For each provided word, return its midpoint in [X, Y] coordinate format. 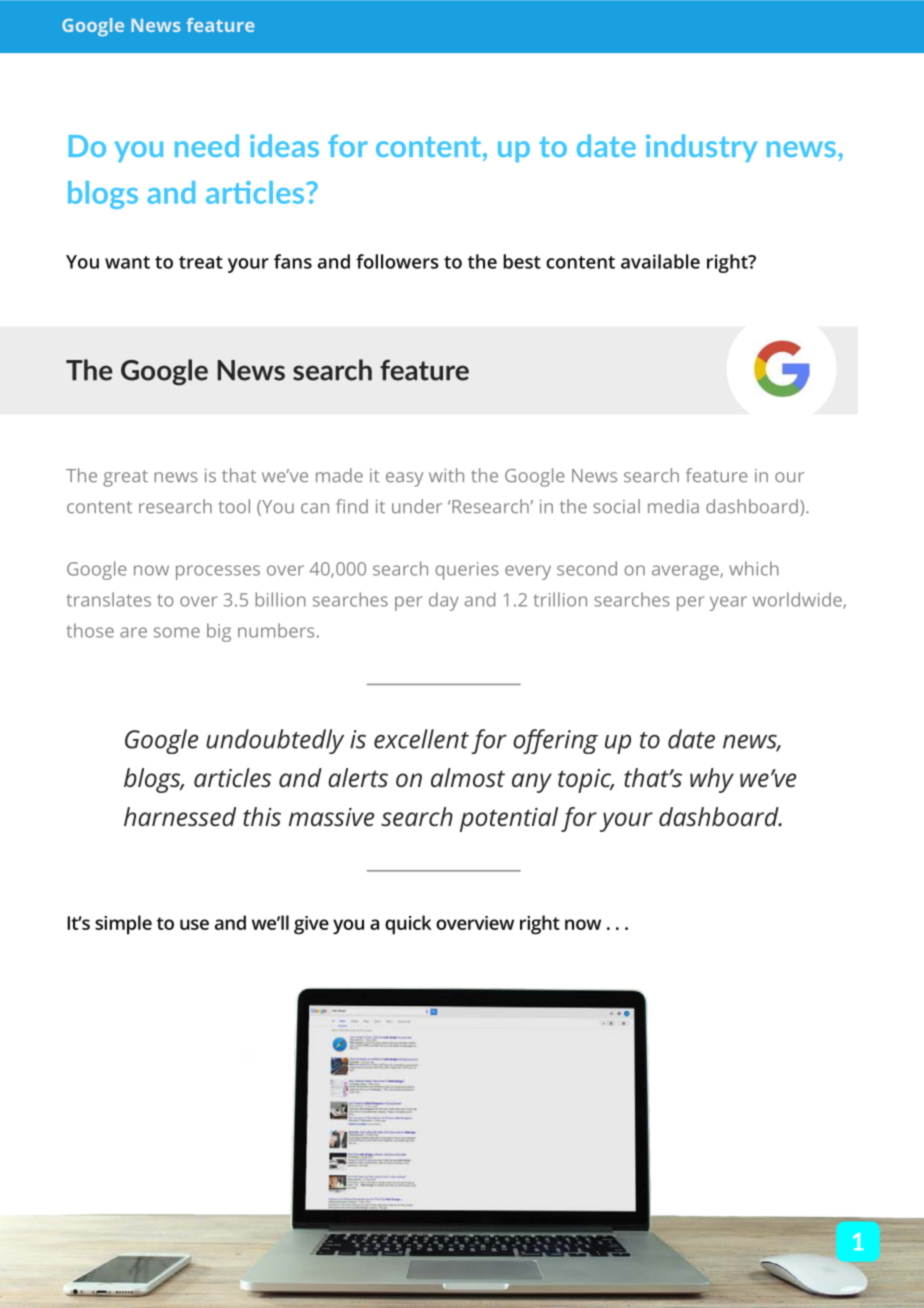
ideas [284, 145]
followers [397, 261]
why [712, 780]
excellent [421, 739]
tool [234, 506]
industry [701, 148]
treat [201, 262]
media [673, 506]
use [194, 924]
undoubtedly [275, 741]
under [417, 506]
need [207, 145]
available [660, 261]
